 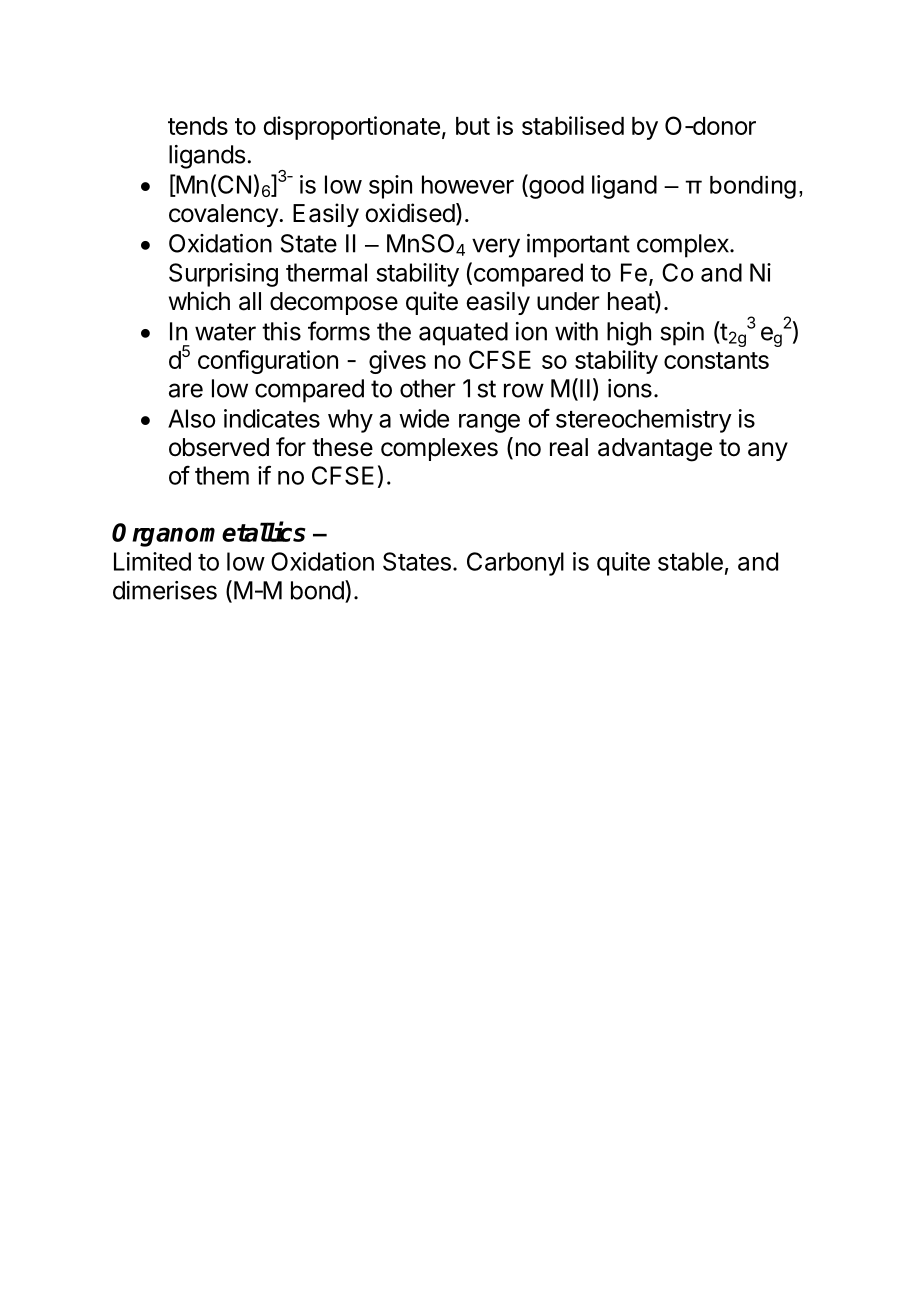 What do you see at coordinates (191, 418) in the screenshot?
I see `Also` at bounding box center [191, 418].
